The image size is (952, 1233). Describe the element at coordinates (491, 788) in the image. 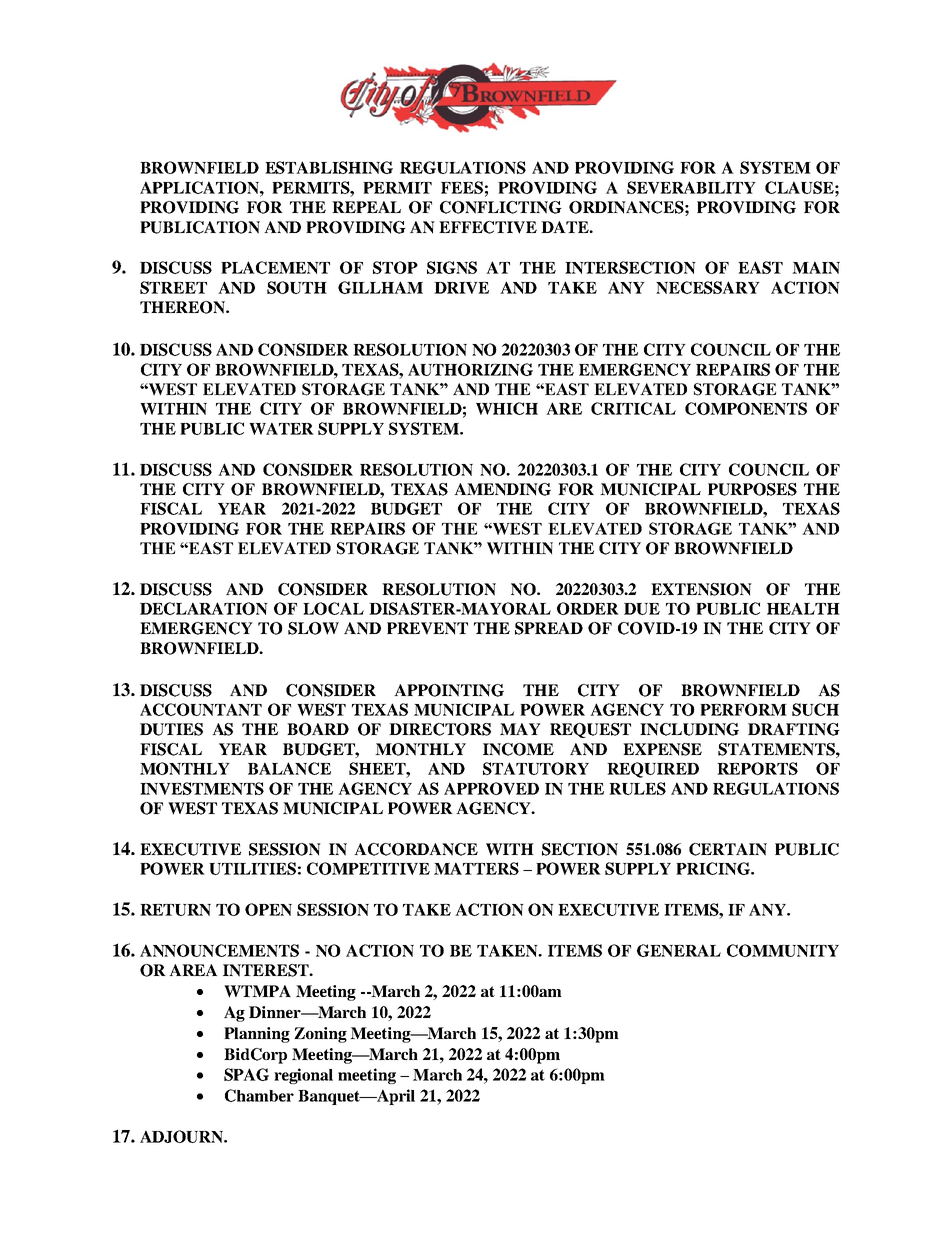

I see `APPROVED` at that location.
